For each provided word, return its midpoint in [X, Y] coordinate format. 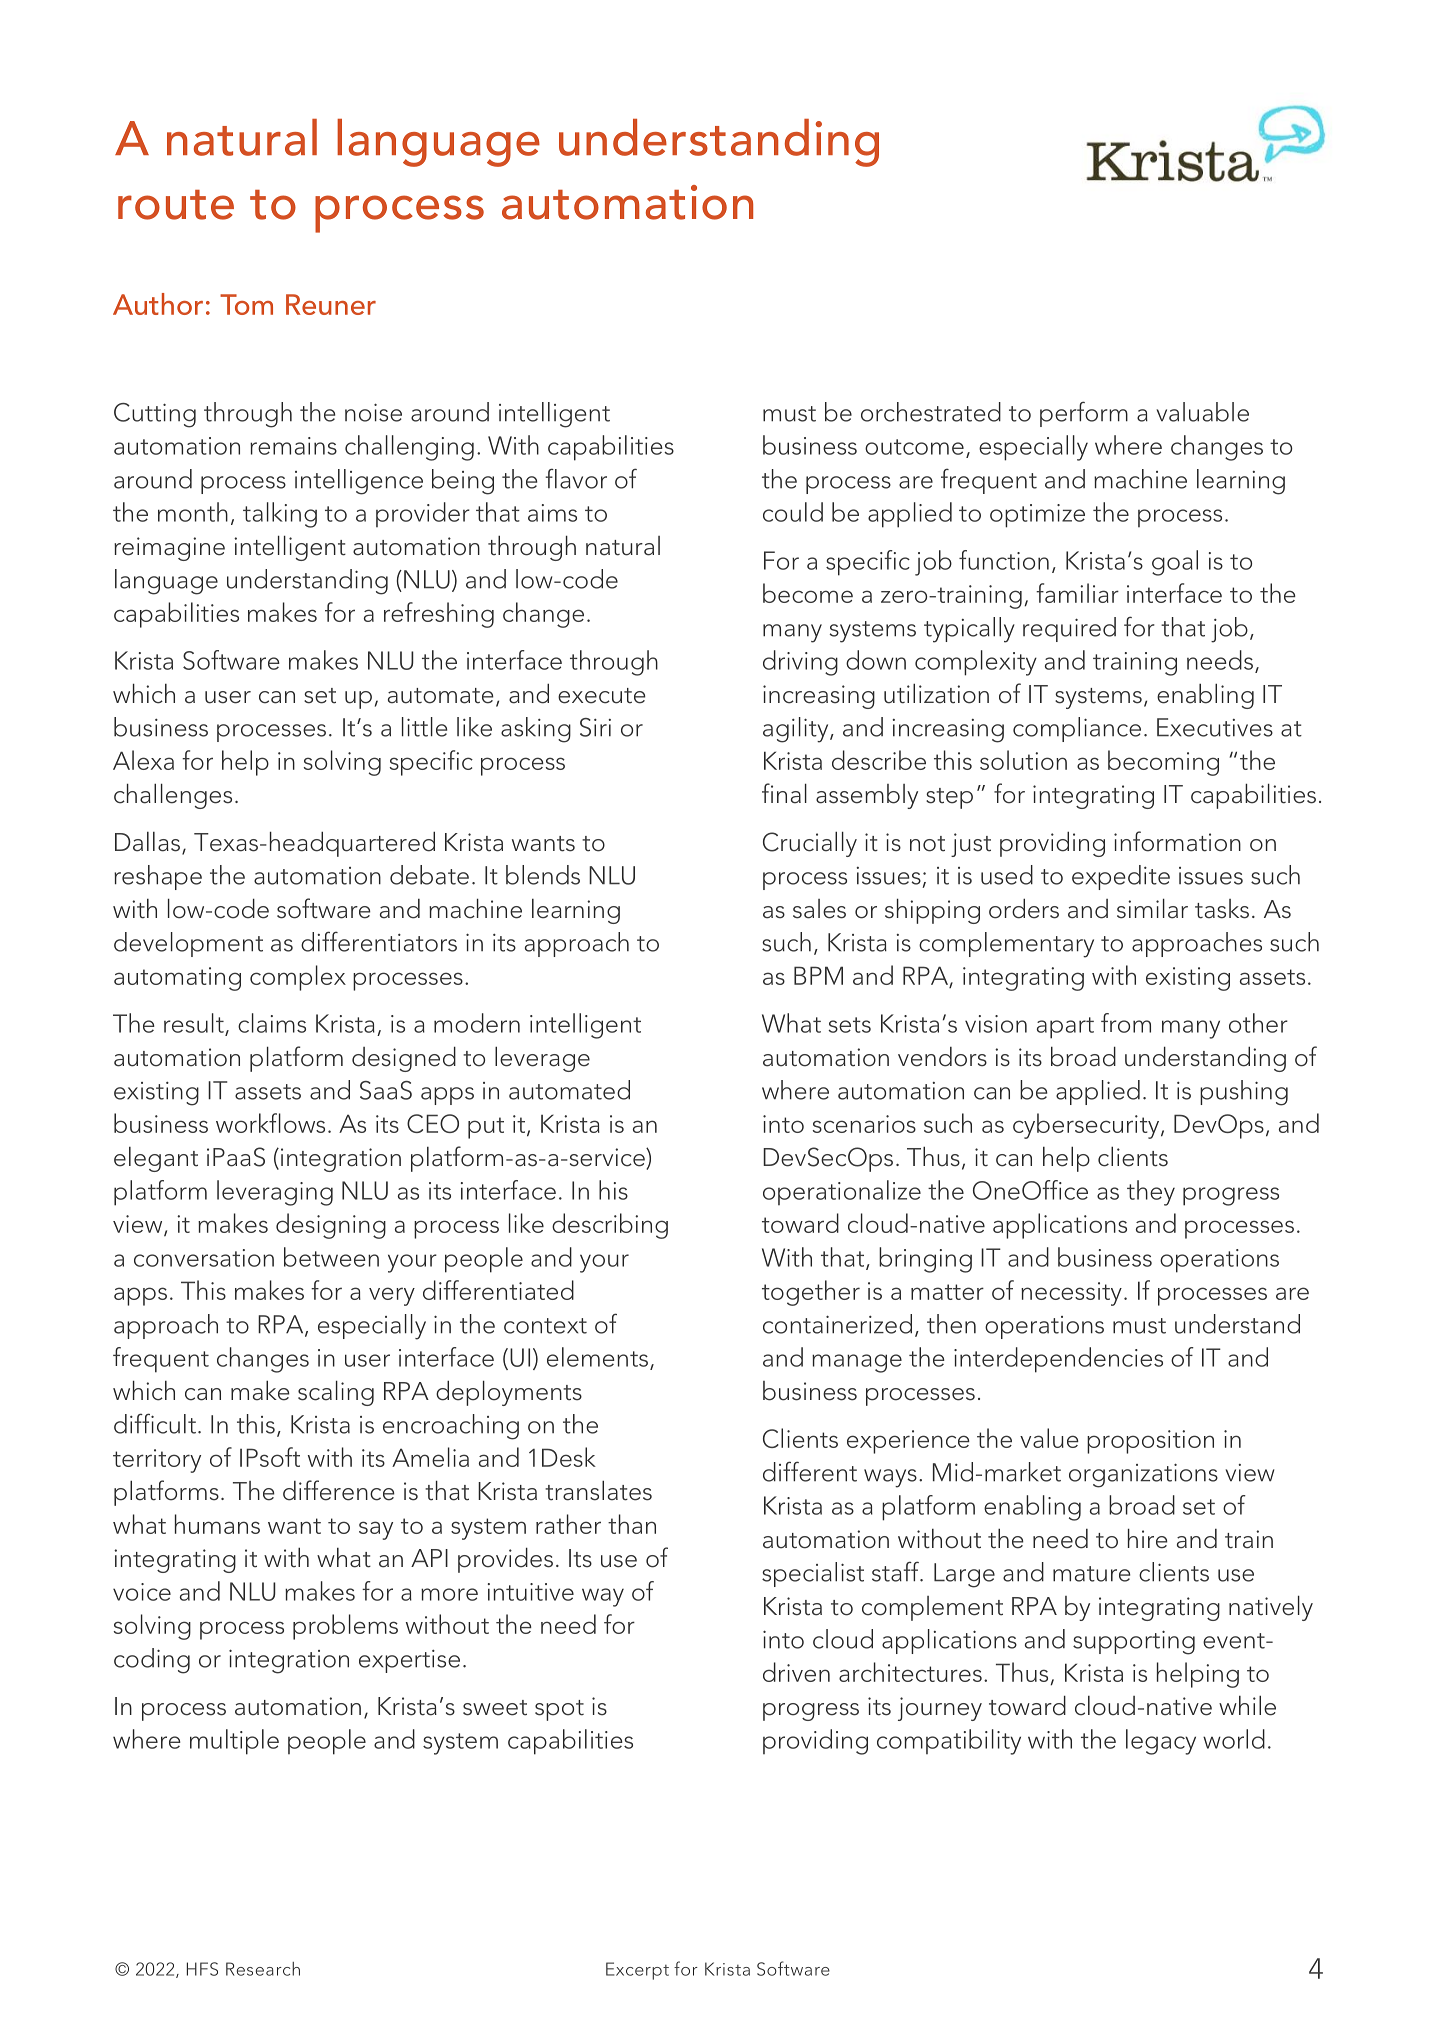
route [176, 205]
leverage [542, 1059]
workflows [270, 1123]
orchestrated [931, 412]
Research [263, 1969]
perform [1084, 414]
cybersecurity [1087, 1126]
